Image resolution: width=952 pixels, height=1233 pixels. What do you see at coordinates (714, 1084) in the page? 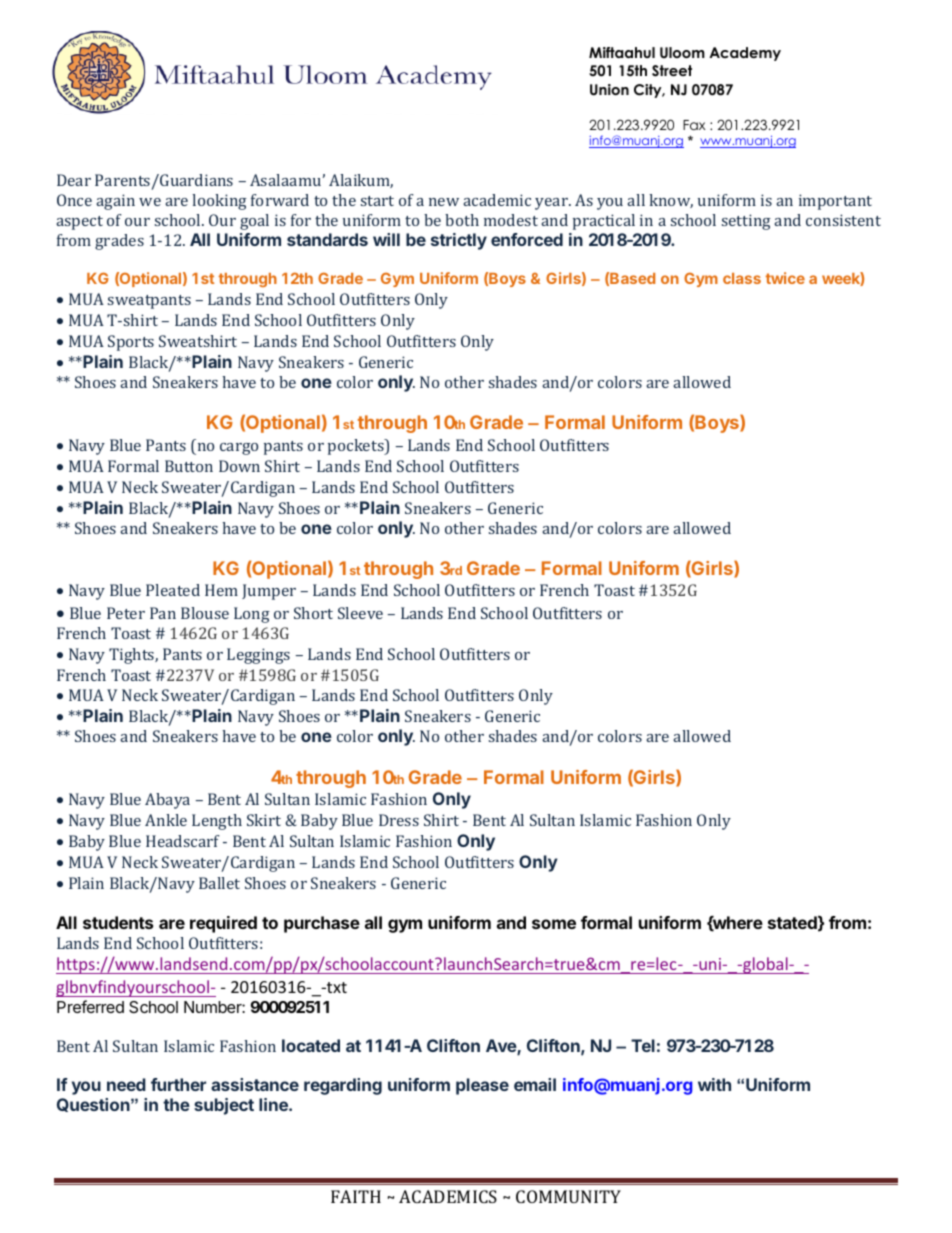
I see `with` at bounding box center [714, 1084].
